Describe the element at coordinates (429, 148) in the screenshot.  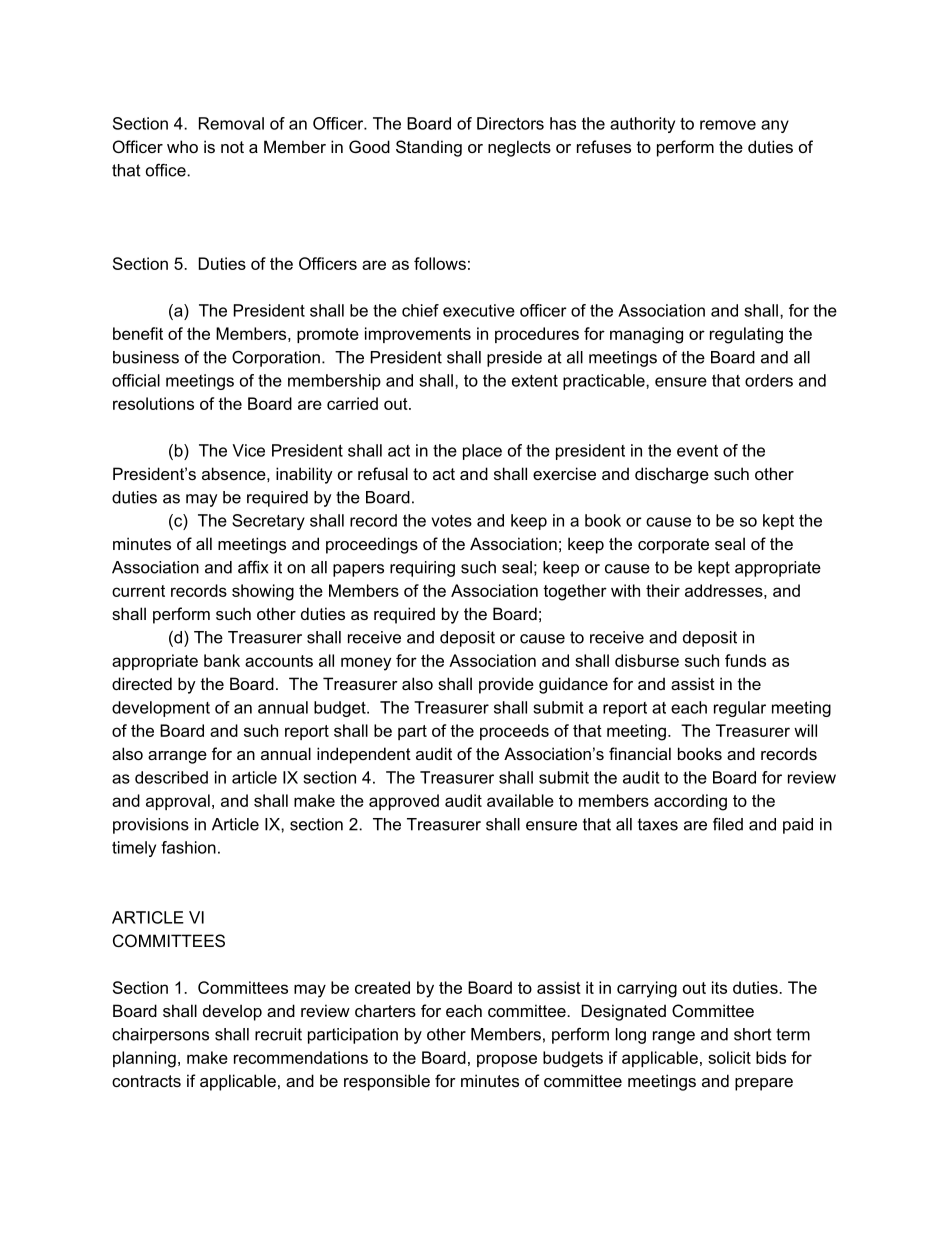
I see `Standing` at that location.
